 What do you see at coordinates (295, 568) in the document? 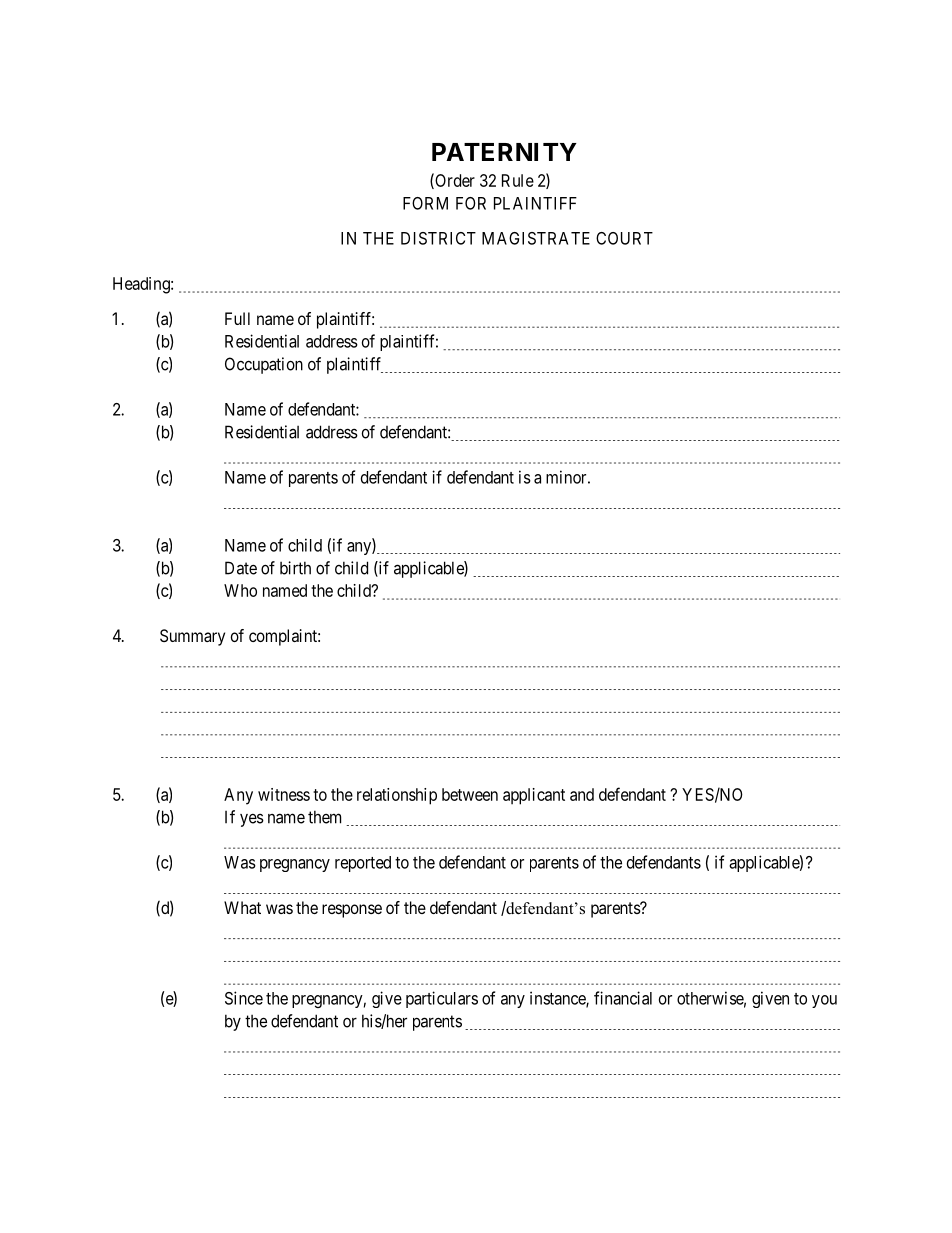
I see `birth` at bounding box center [295, 568].
